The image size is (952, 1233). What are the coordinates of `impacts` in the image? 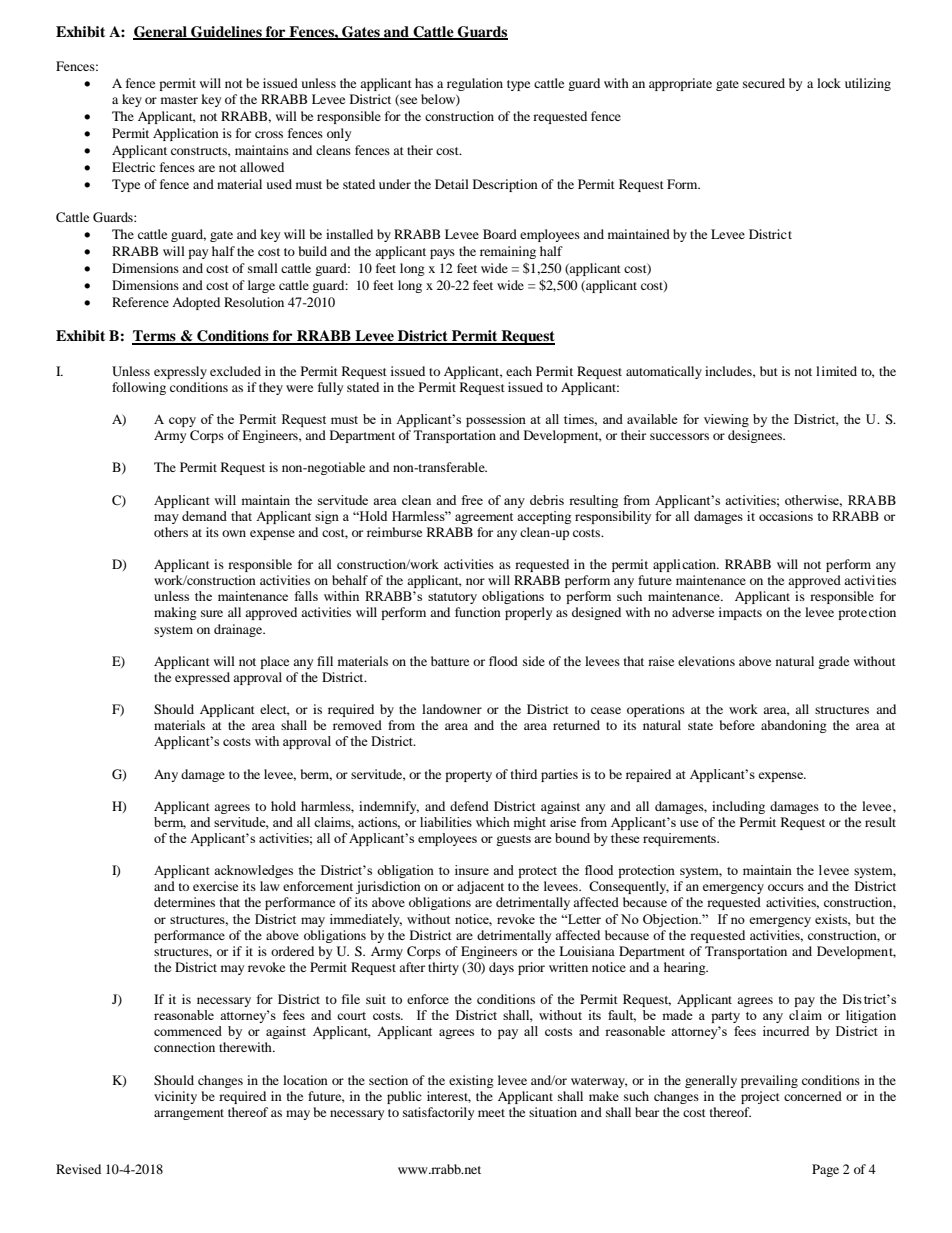 It's located at (740, 613).
